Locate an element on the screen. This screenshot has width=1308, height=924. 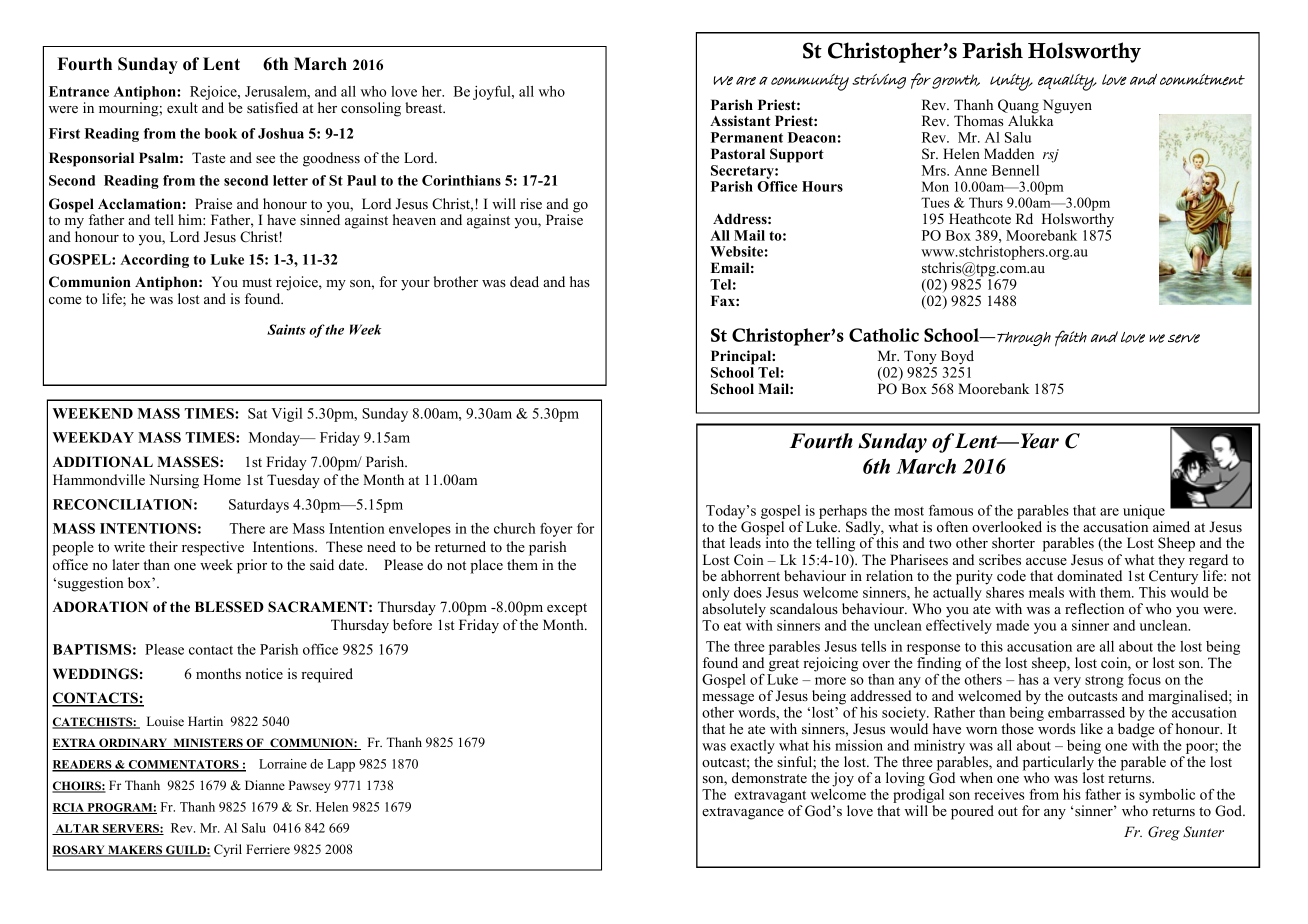
Tony is located at coordinates (920, 357).
